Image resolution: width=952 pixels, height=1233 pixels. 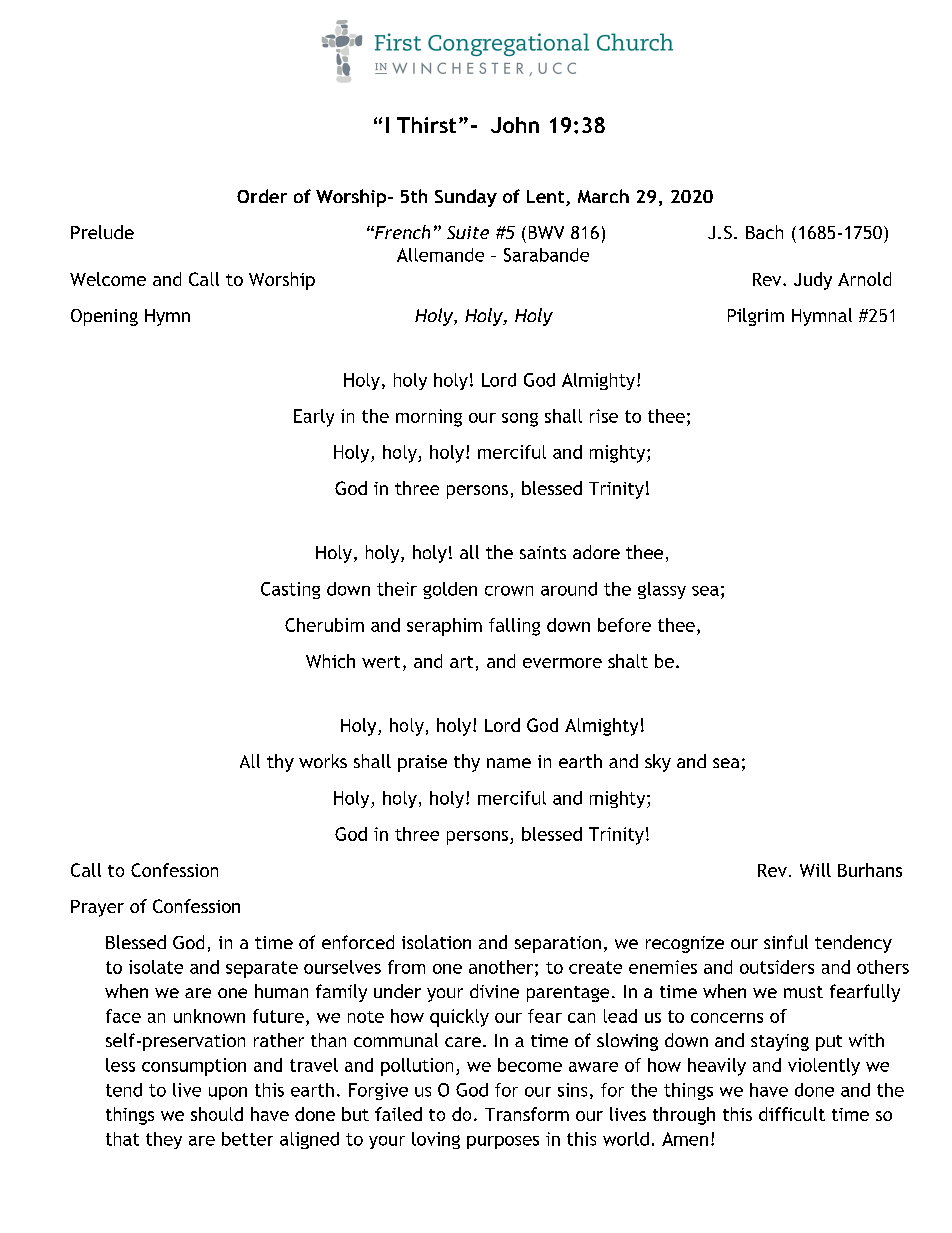 I want to click on song, so click(x=520, y=420).
